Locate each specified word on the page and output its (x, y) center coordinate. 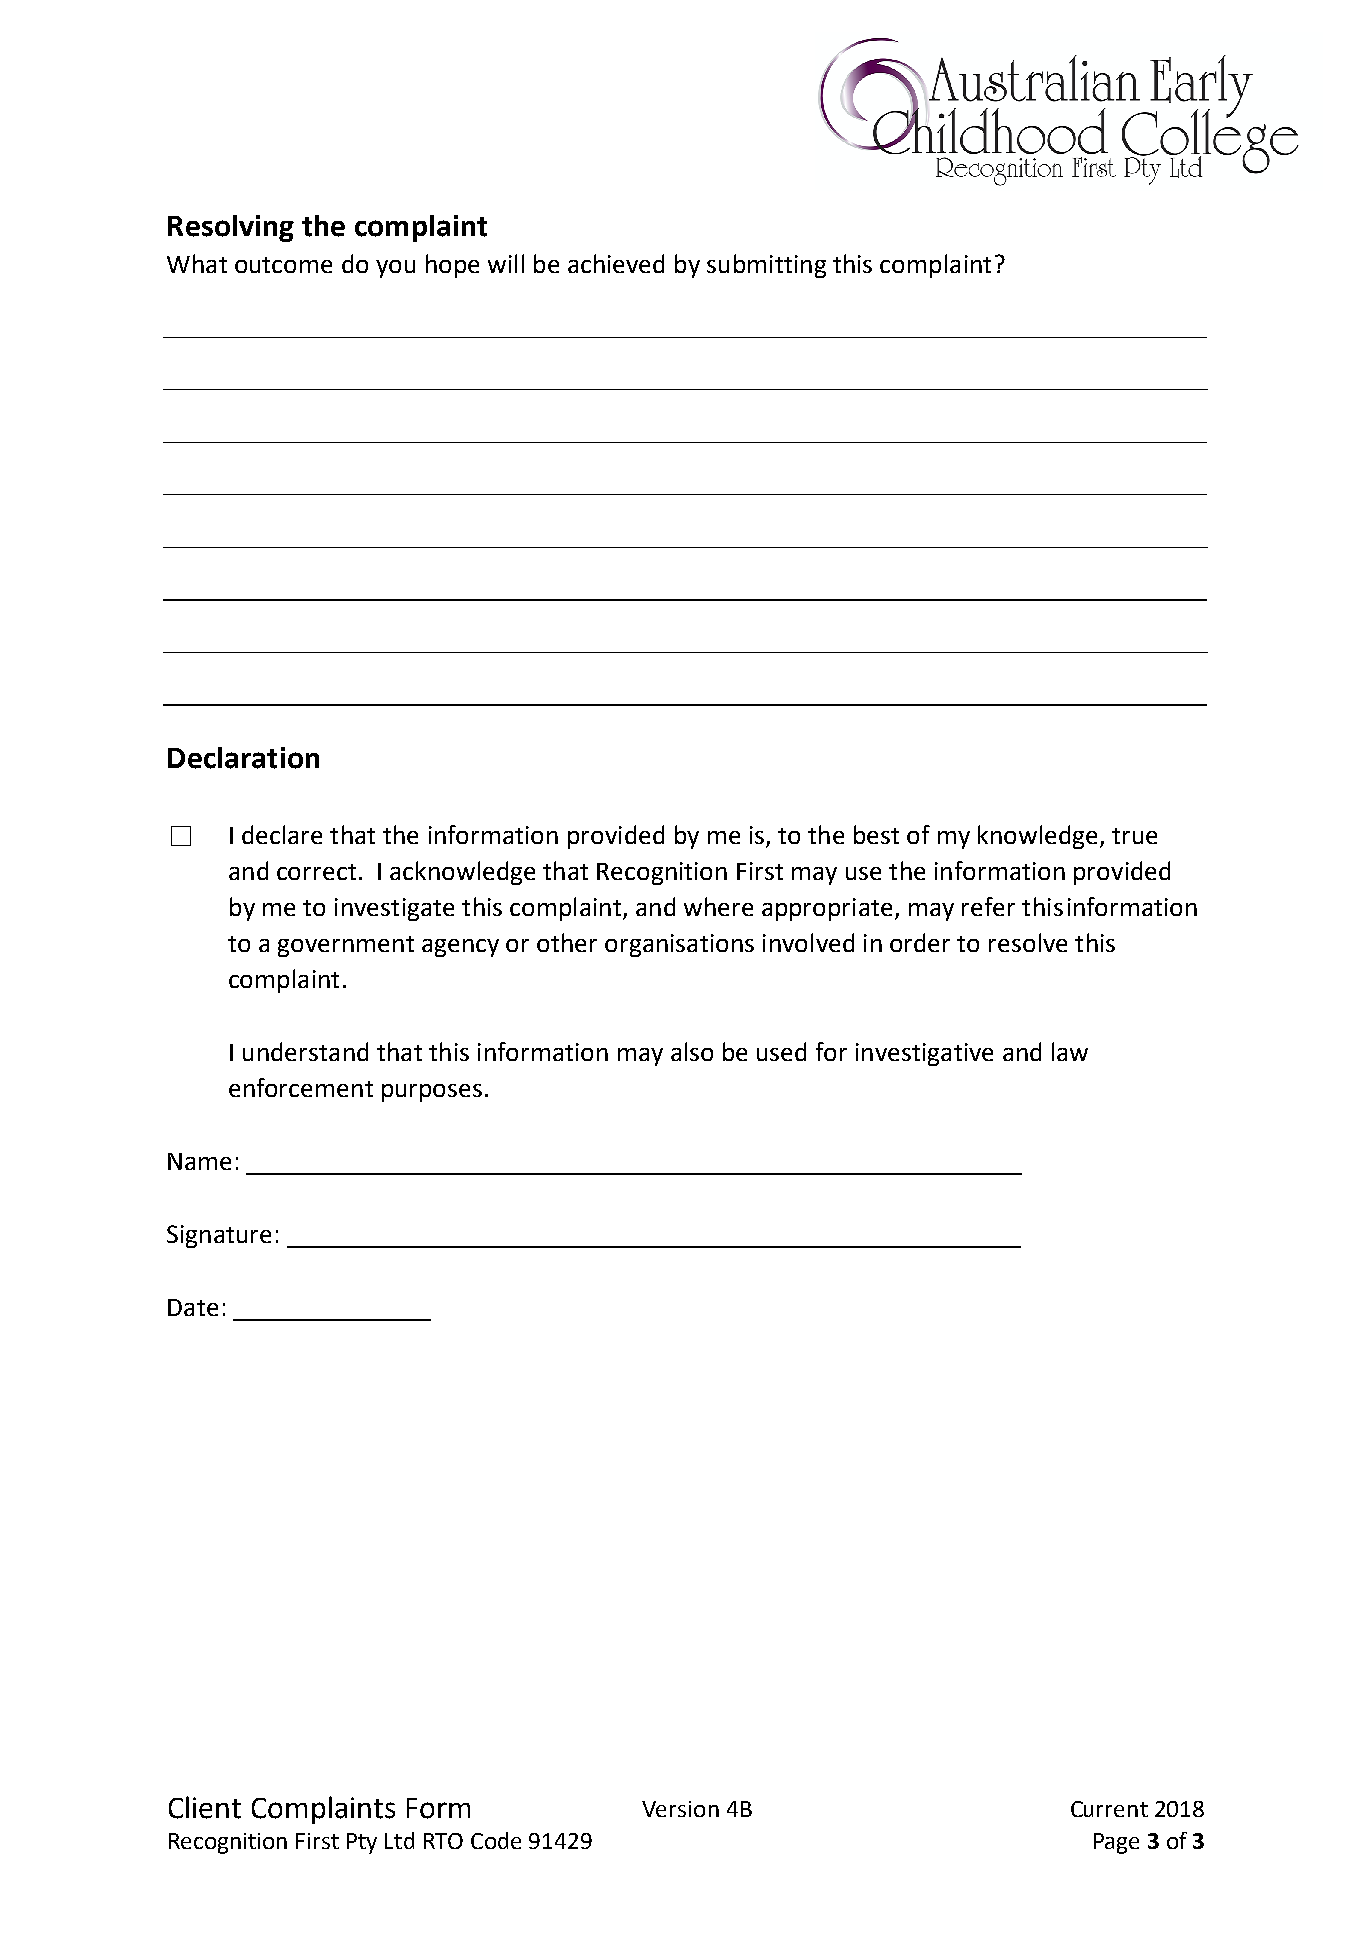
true (1134, 836)
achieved (616, 263)
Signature (219, 1236)
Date (193, 1307)
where (718, 906)
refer (988, 906)
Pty (362, 1843)
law (1070, 1051)
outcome (283, 265)
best (876, 834)
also (692, 1051)
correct (316, 872)
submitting (766, 266)
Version (680, 1809)
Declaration (243, 758)
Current (1109, 1809)
